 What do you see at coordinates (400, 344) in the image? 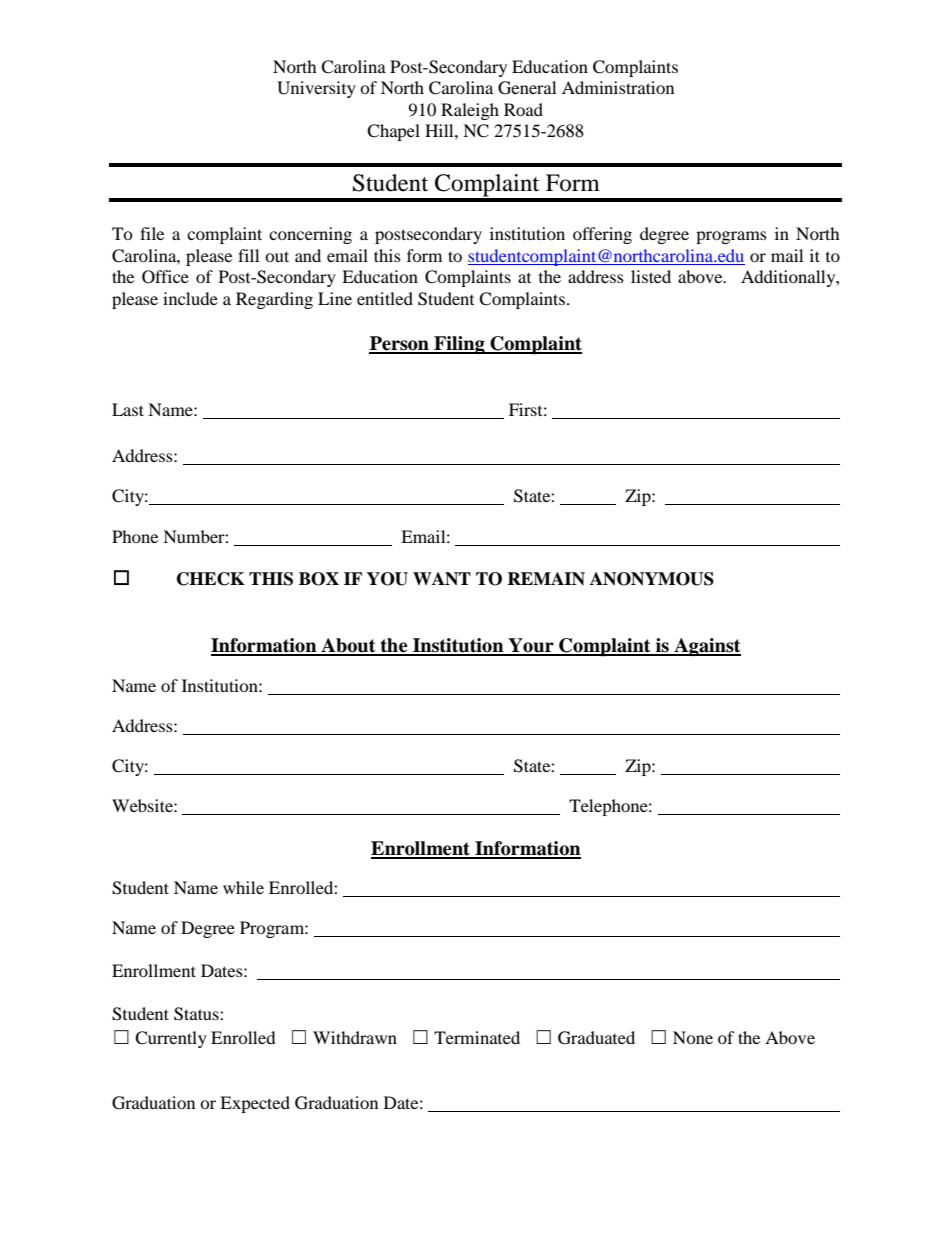
I see `Person` at bounding box center [400, 344].
